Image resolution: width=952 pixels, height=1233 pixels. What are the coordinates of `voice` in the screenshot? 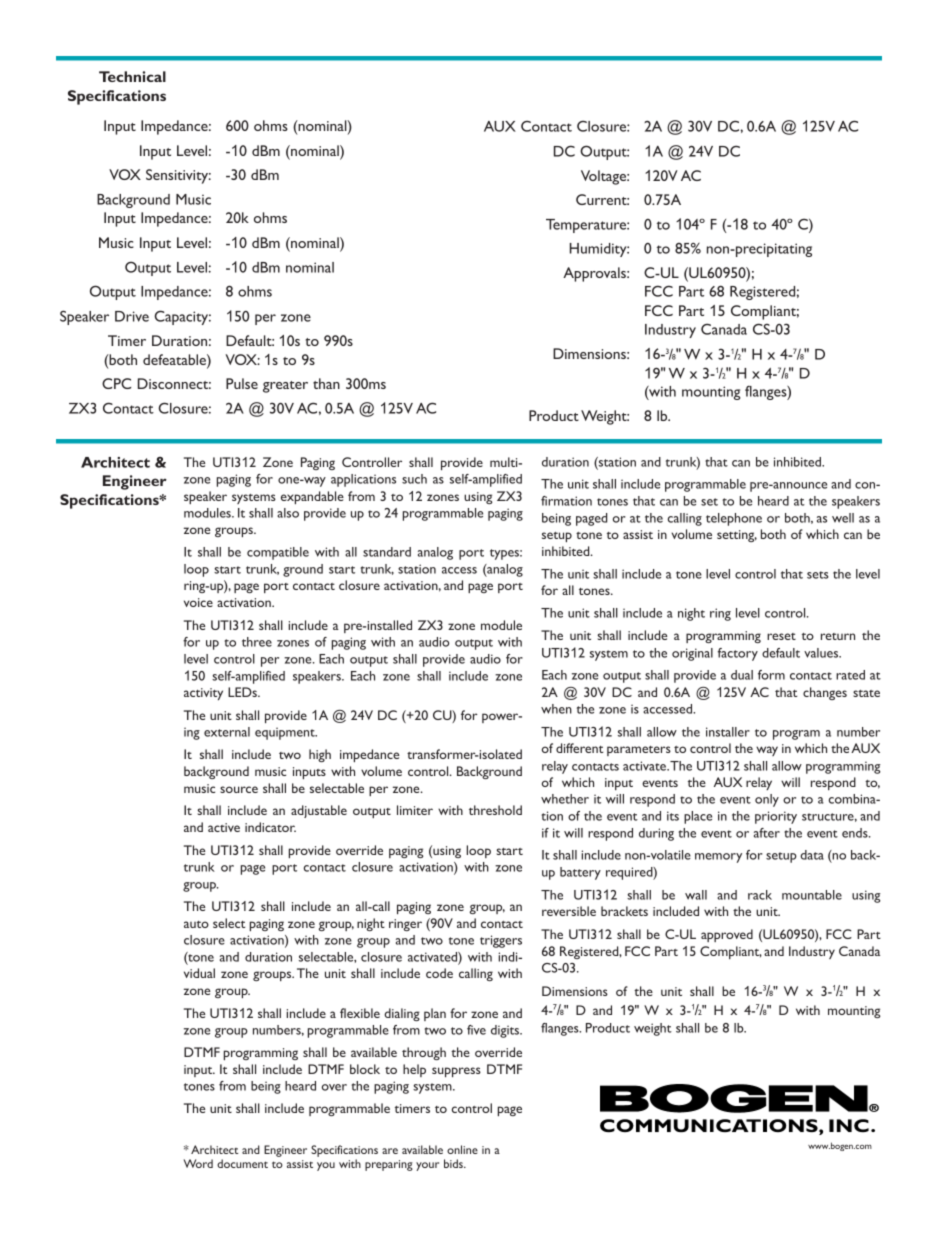 It's located at (198, 602).
